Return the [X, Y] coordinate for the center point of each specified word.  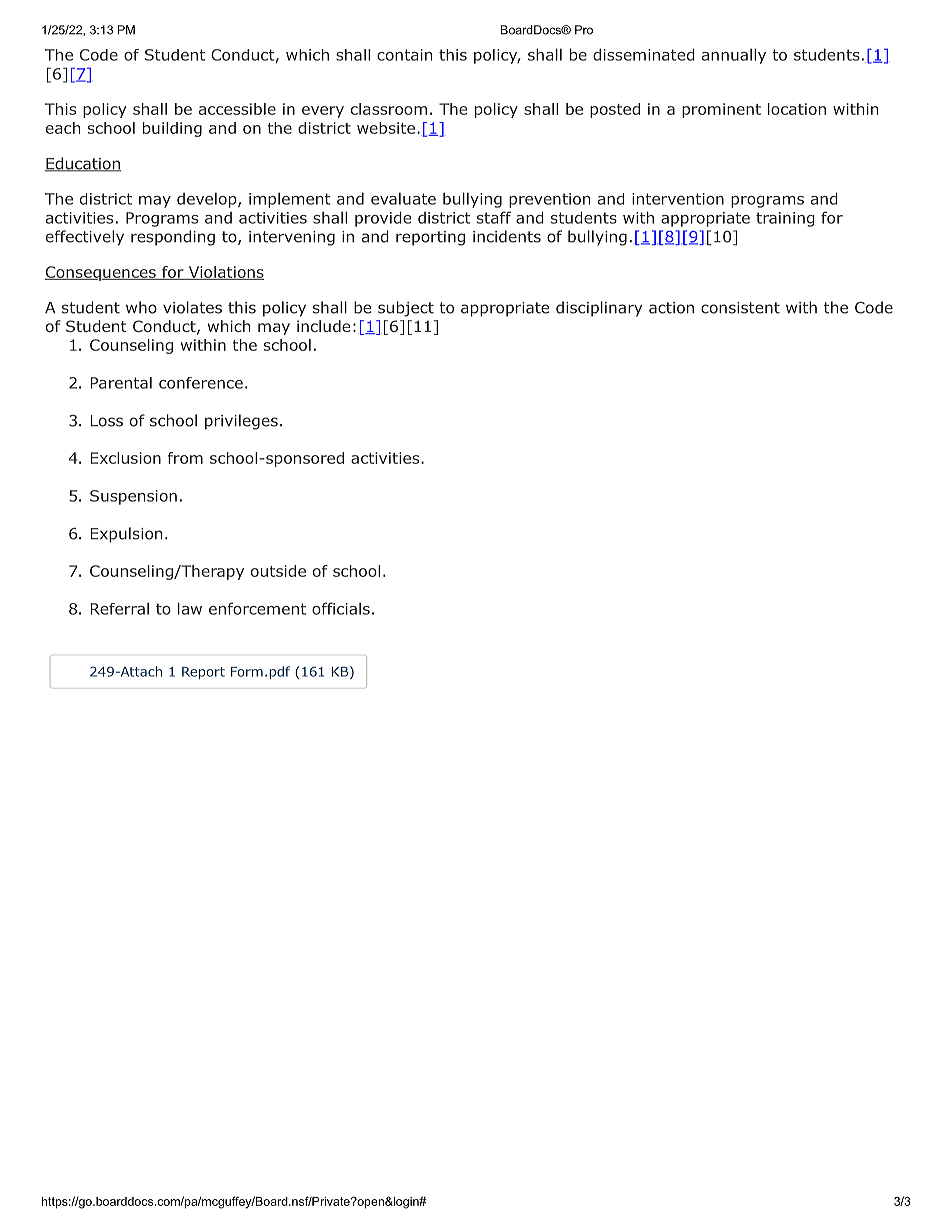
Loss [107, 421]
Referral [120, 609]
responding [173, 238]
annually [734, 56]
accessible [237, 109]
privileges [241, 422]
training [785, 219]
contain [404, 55]
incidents [507, 236]
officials [341, 608]
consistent [740, 308]
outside [278, 571]
